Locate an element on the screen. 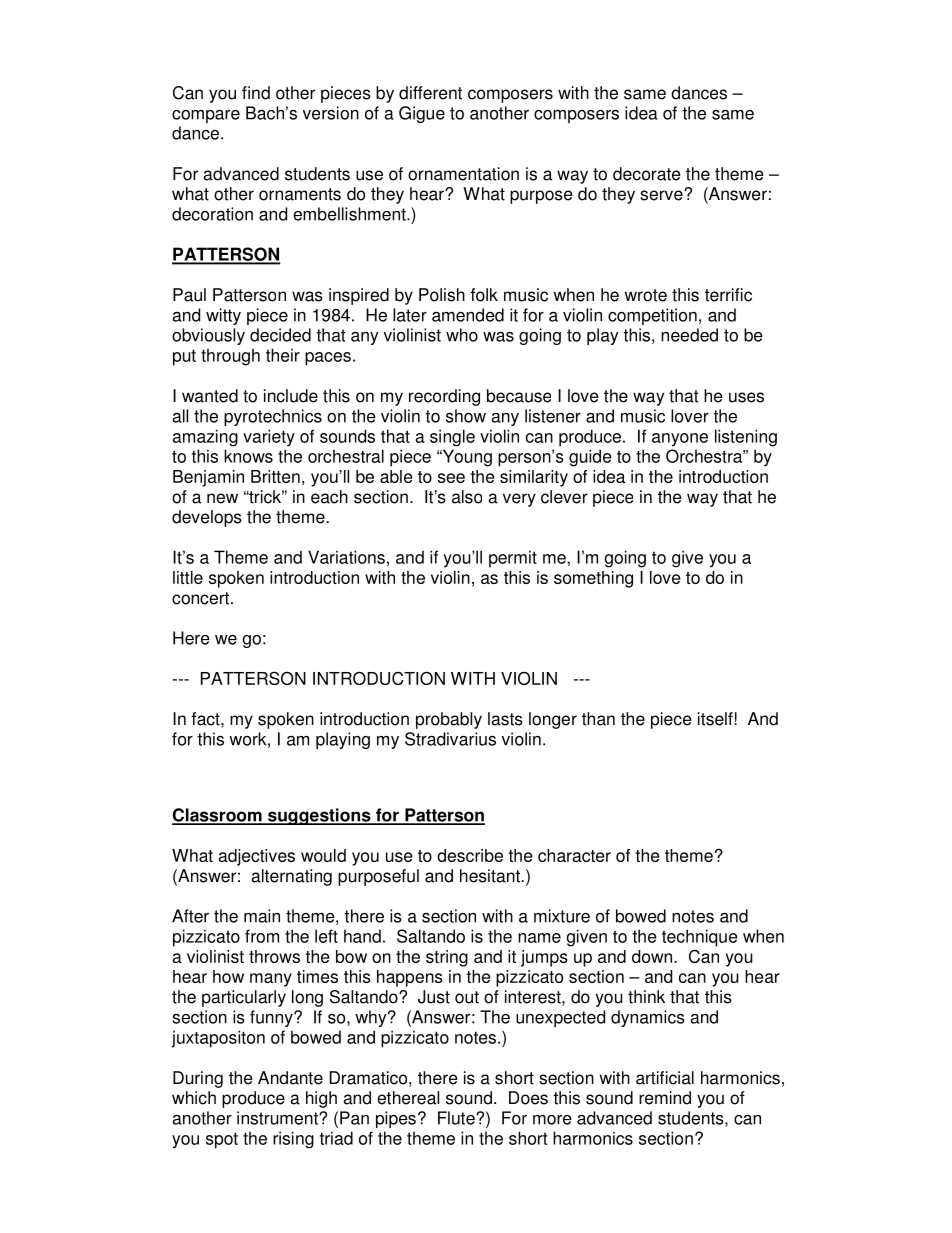 The width and height of the screenshot is (952, 1233). describe is located at coordinates (470, 855).
